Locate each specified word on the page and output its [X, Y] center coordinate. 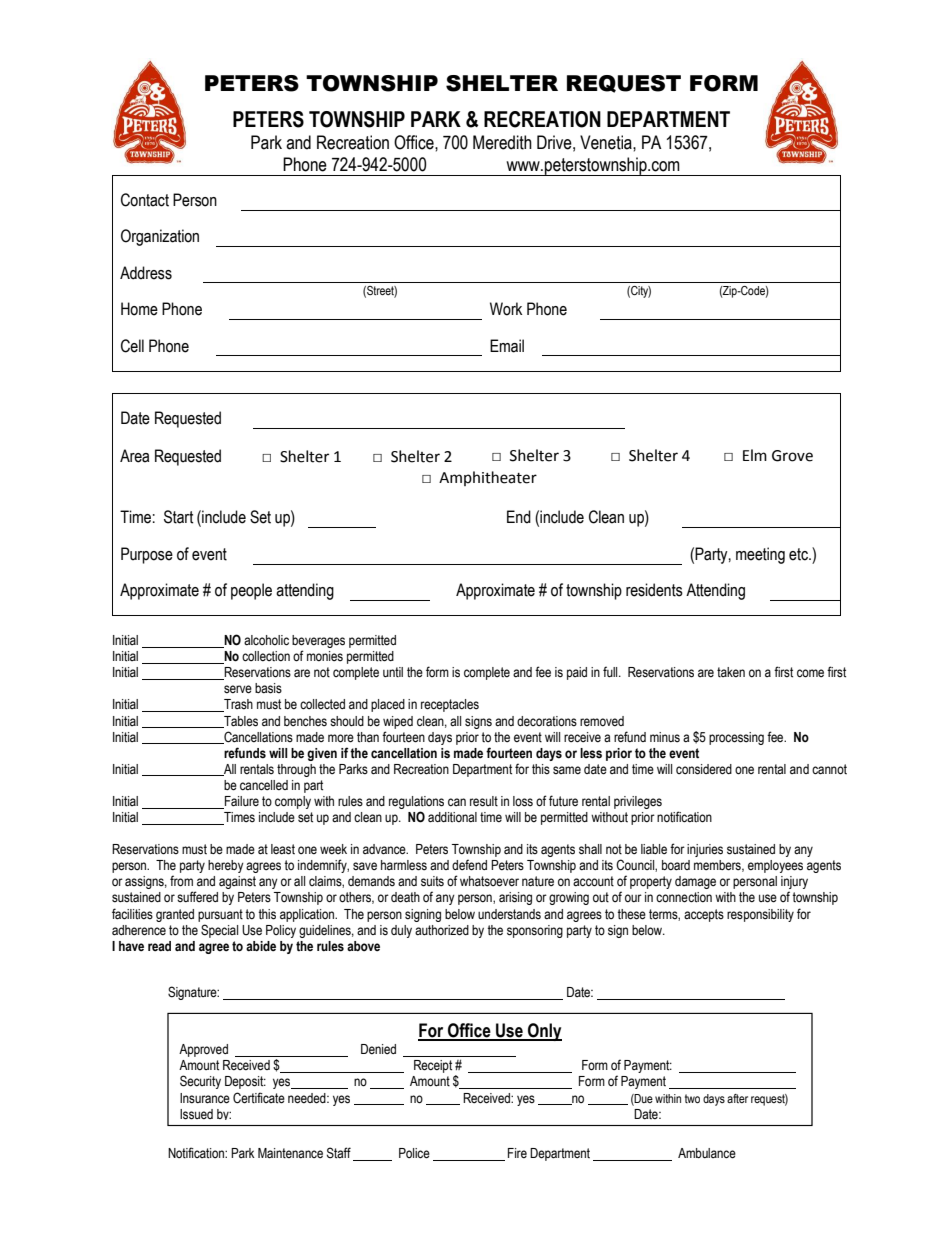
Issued [196, 1114]
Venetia [607, 142]
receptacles [450, 705]
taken [731, 672]
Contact [145, 200]
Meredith [502, 142]
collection [266, 656]
